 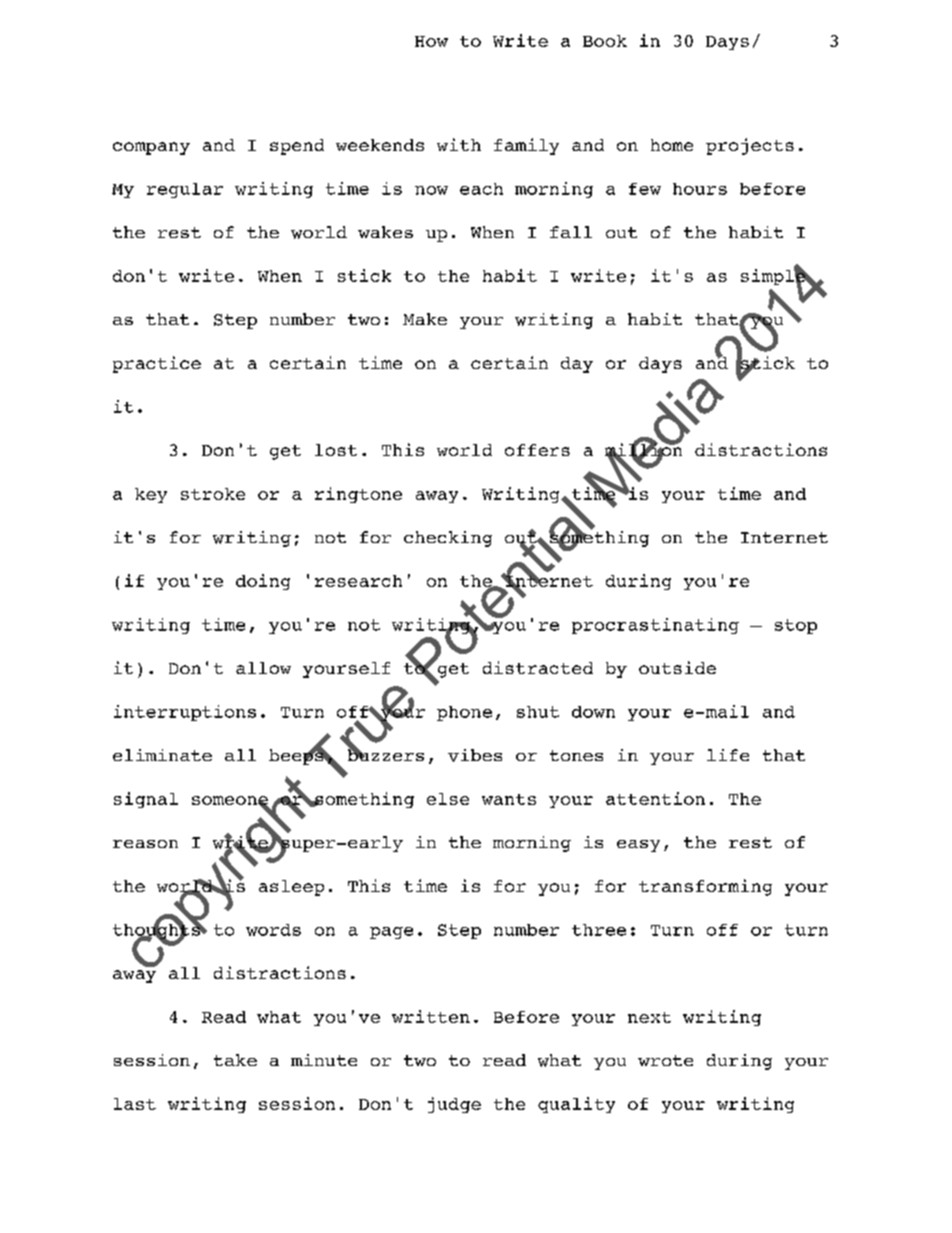 What do you see at coordinates (263, 582) in the screenshot?
I see `doing` at bounding box center [263, 582].
